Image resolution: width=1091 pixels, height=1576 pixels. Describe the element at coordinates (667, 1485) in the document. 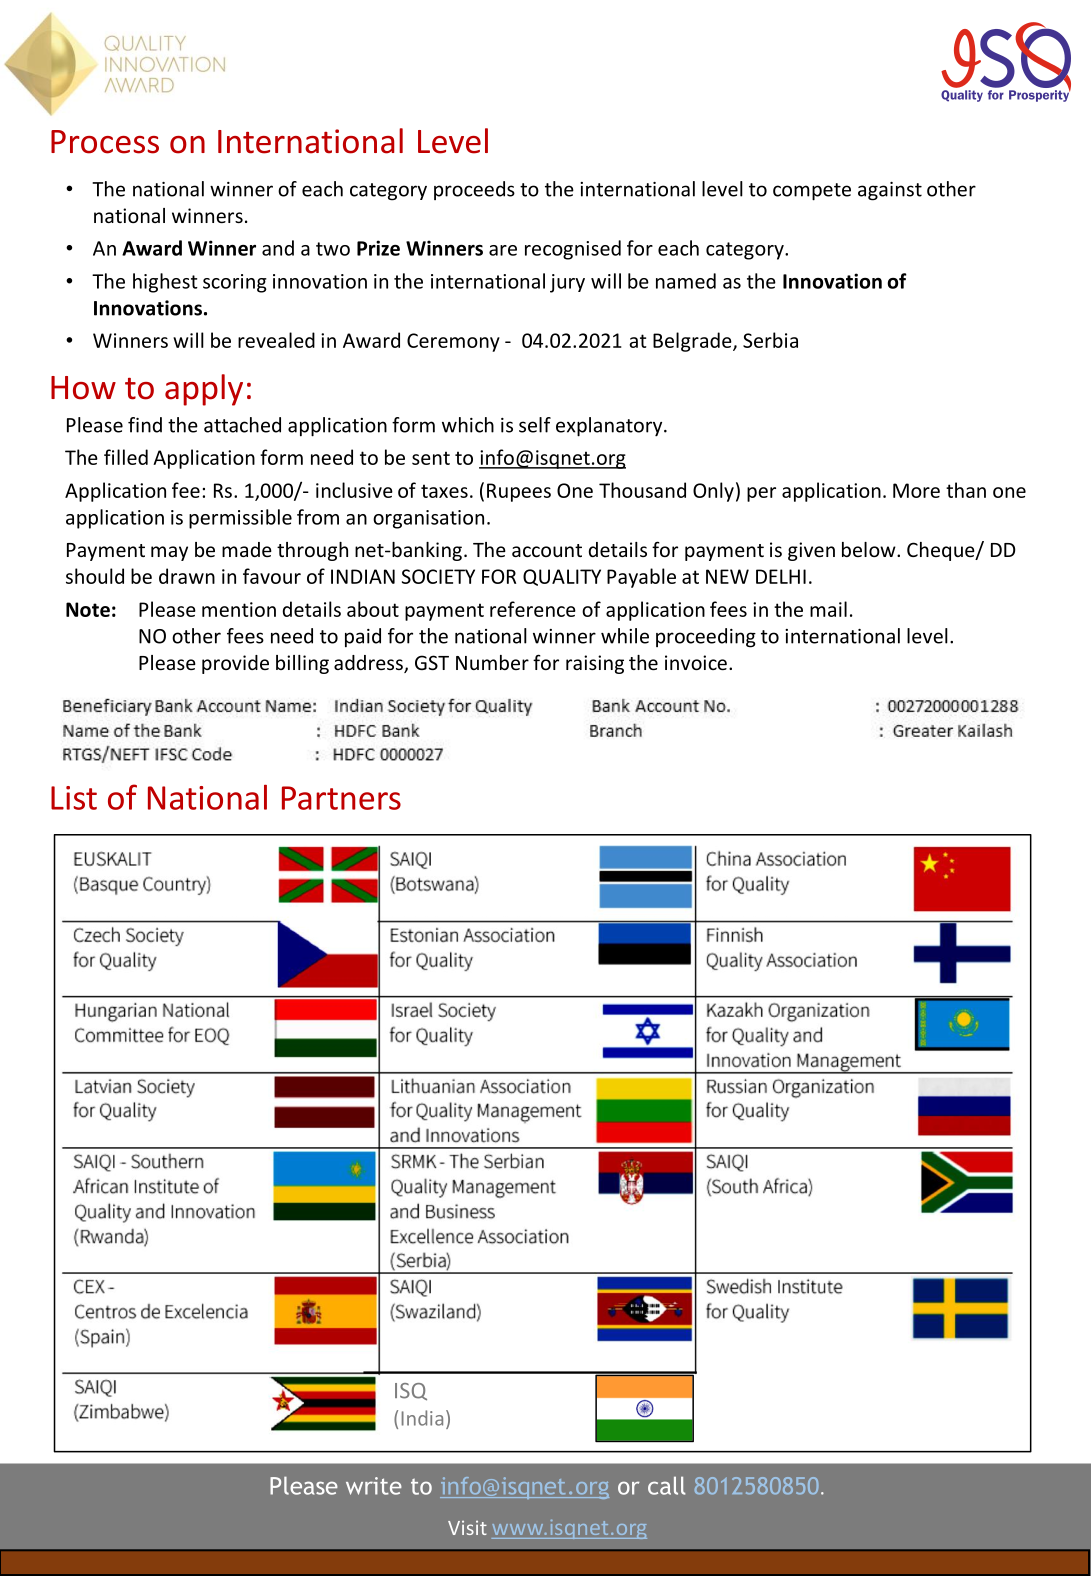

I see `call` at that location.
